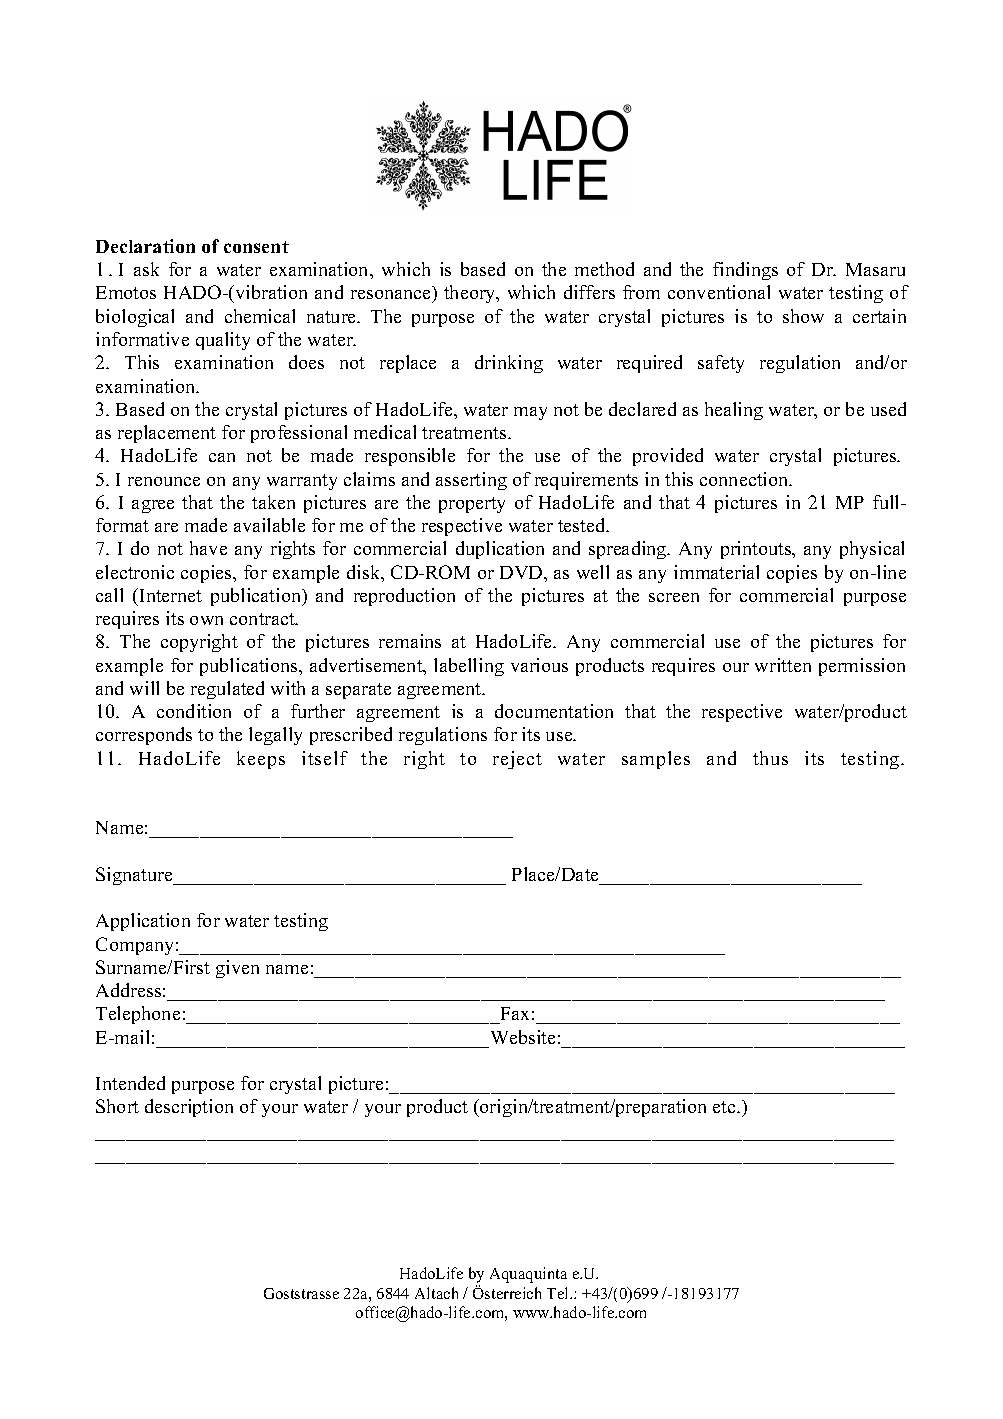 The image size is (1003, 1419). What do you see at coordinates (208, 548) in the image?
I see `have` at bounding box center [208, 548].
